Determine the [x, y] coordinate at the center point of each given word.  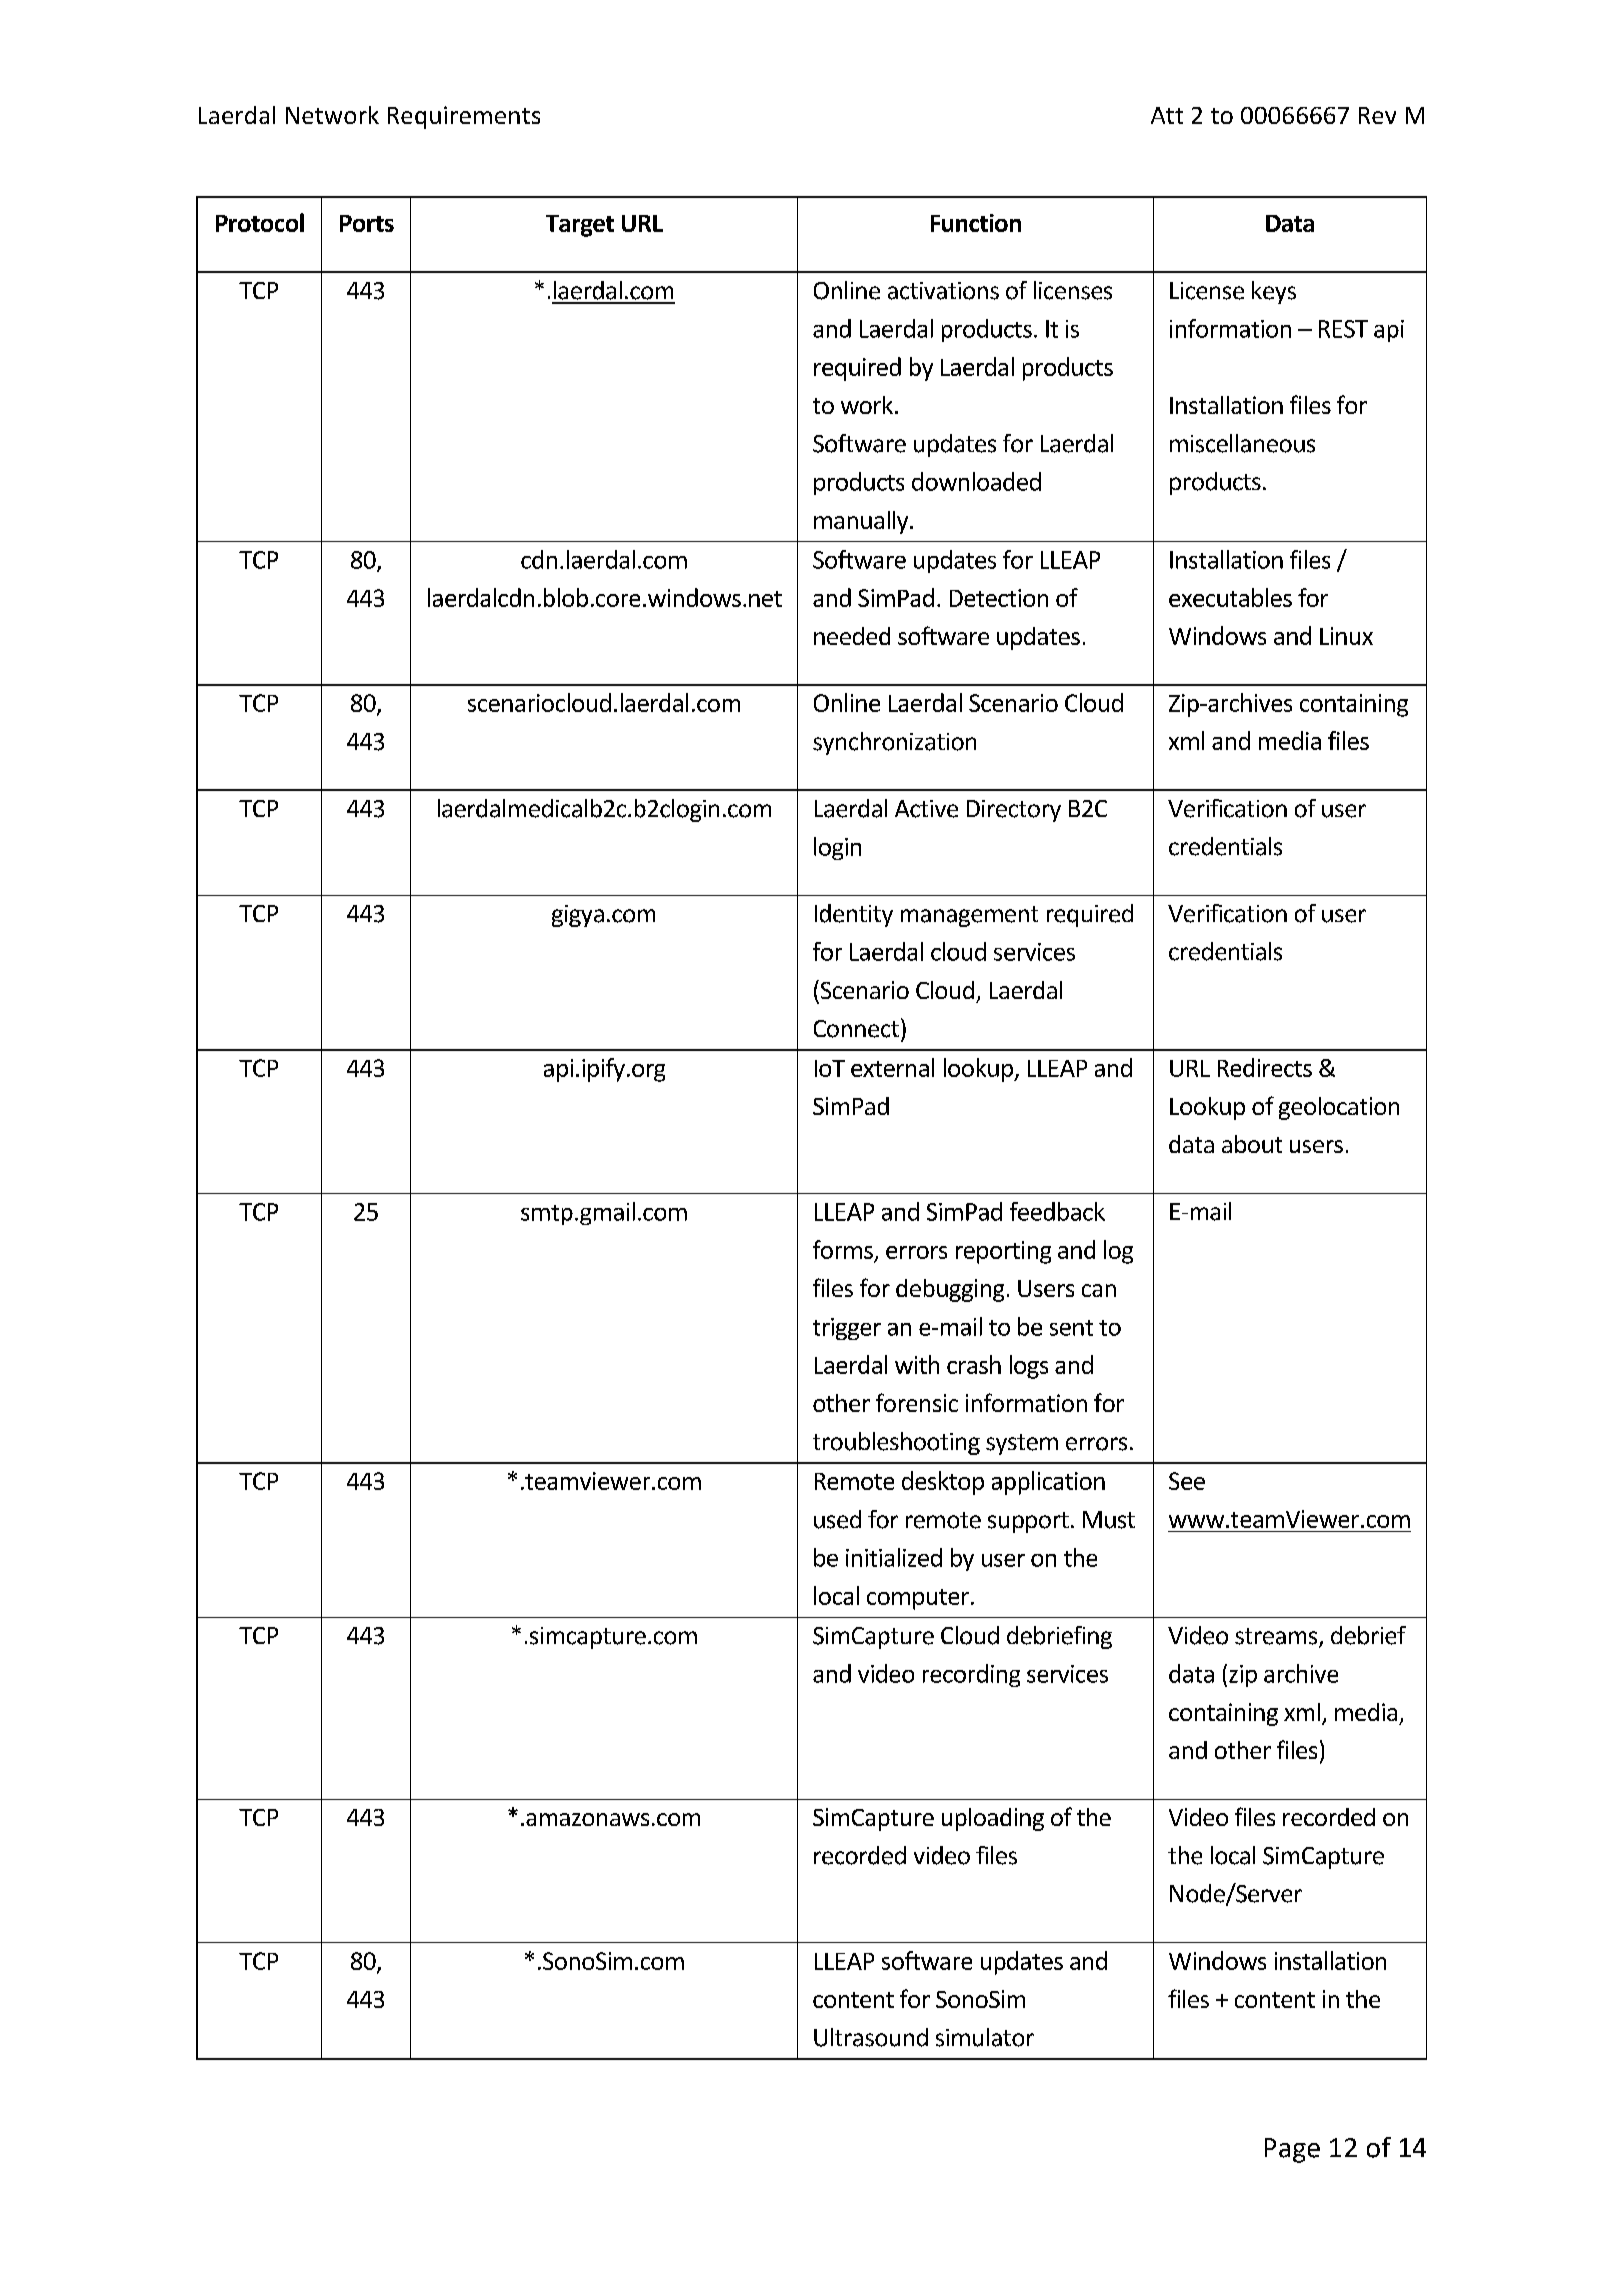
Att [1167, 115]
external [892, 1067]
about [1252, 1144]
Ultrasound [871, 2037]
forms [843, 1249]
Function [976, 223]
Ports [367, 223]
